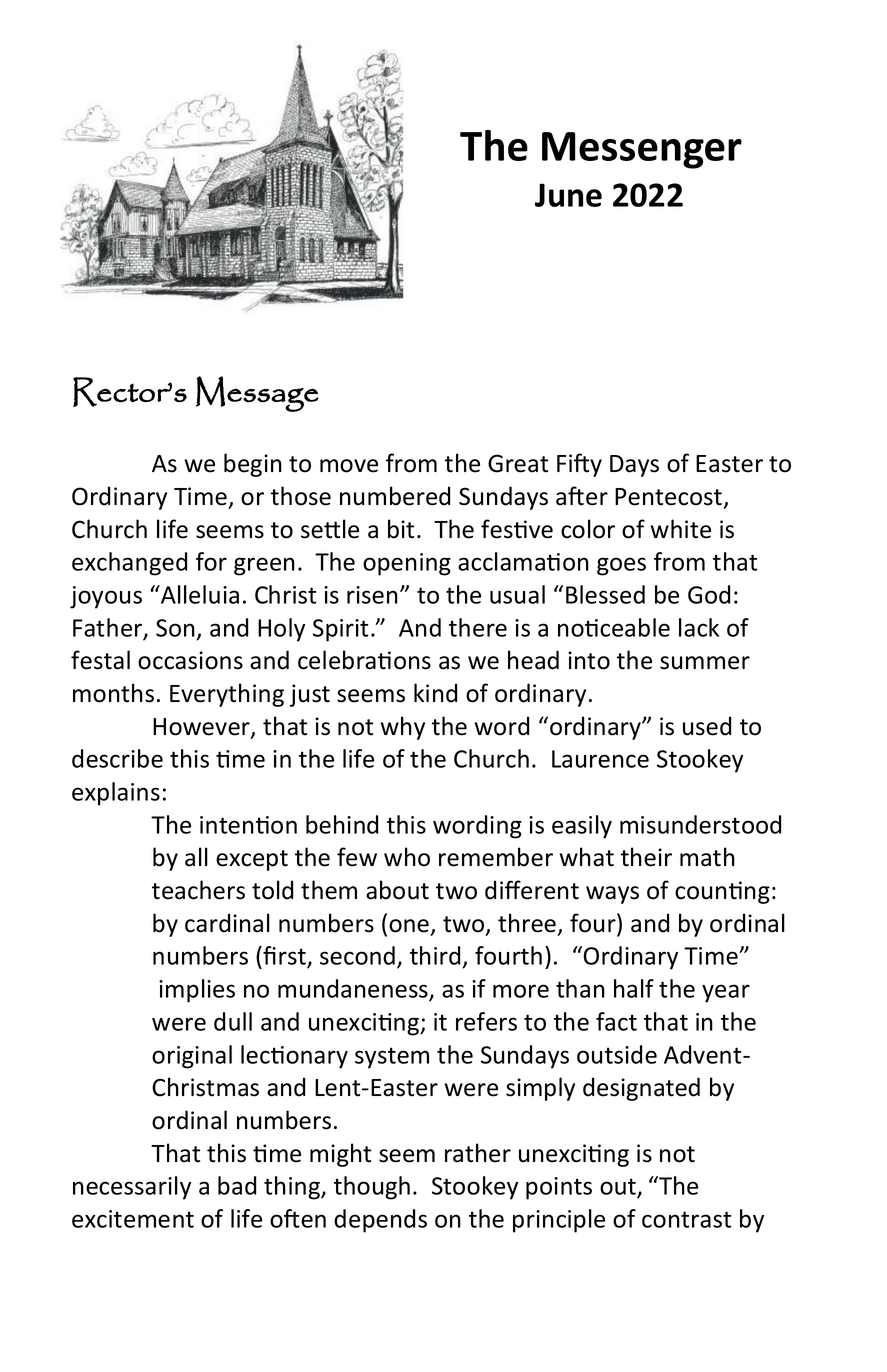 This screenshot has height=1372, width=887. Describe the element at coordinates (568, 195) in the screenshot. I see `June` at that location.
